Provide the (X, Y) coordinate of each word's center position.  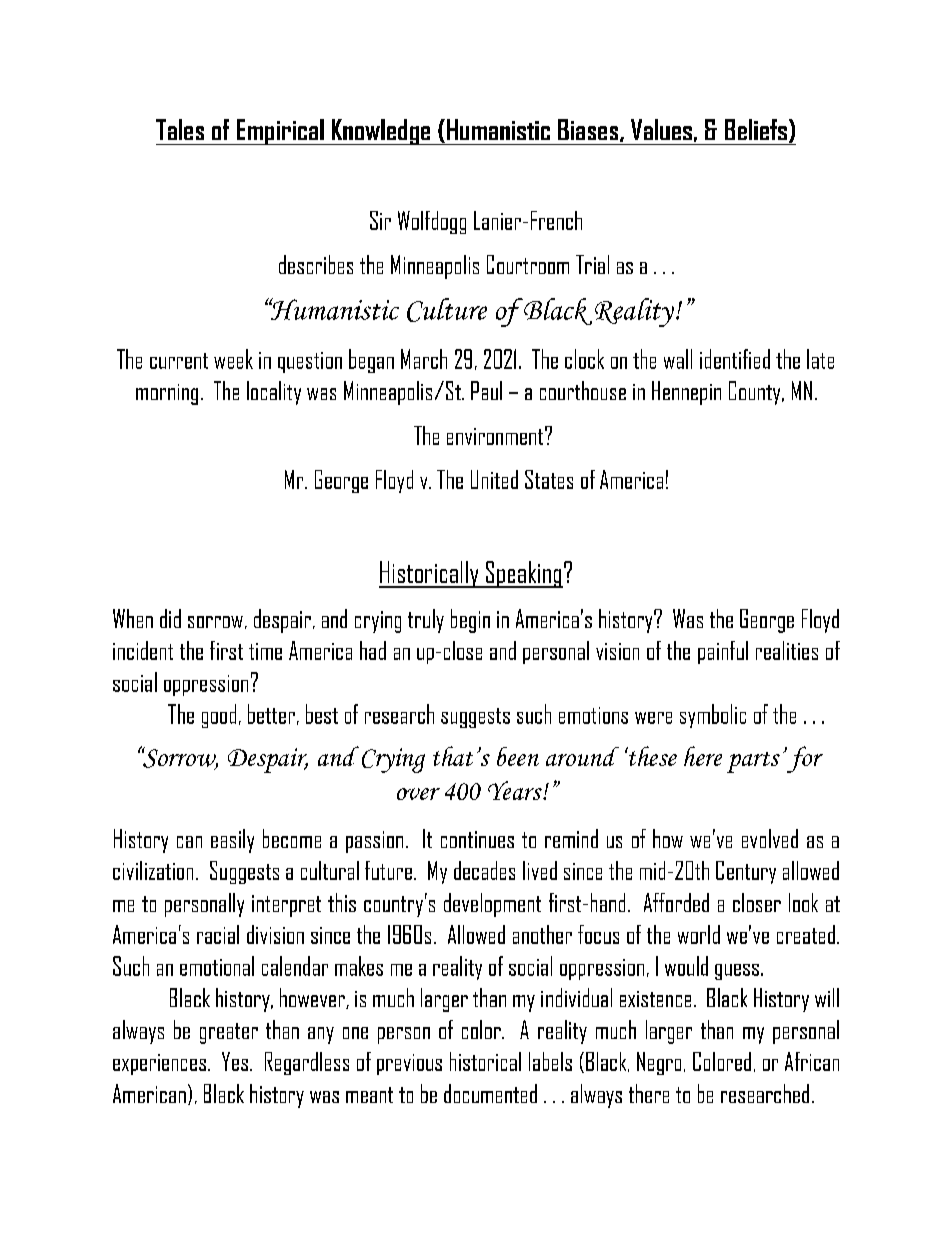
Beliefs (756, 129)
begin (470, 621)
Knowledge (381, 132)
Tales (180, 129)
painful (723, 652)
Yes (235, 1061)
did (170, 618)
